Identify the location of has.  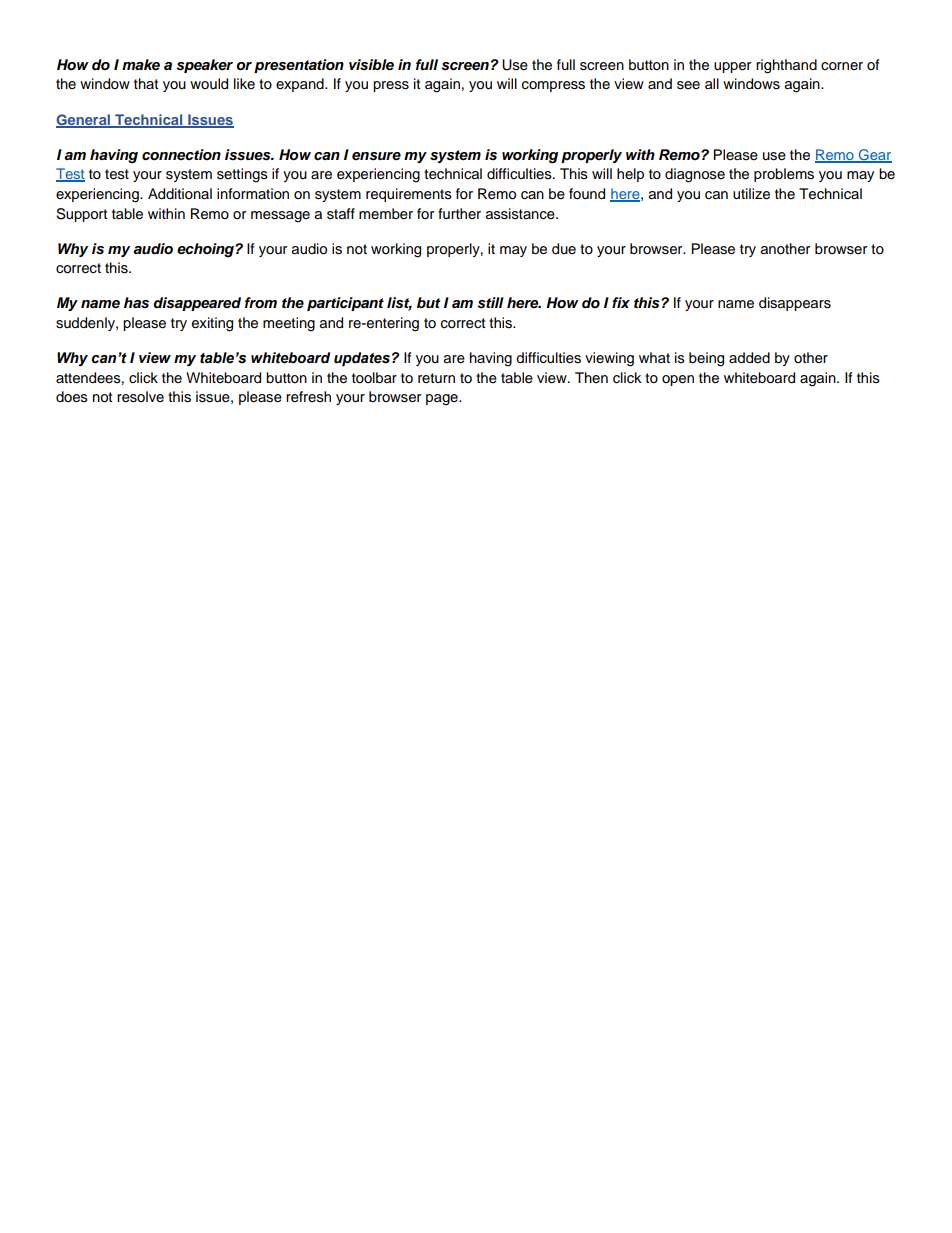
(136, 302).
